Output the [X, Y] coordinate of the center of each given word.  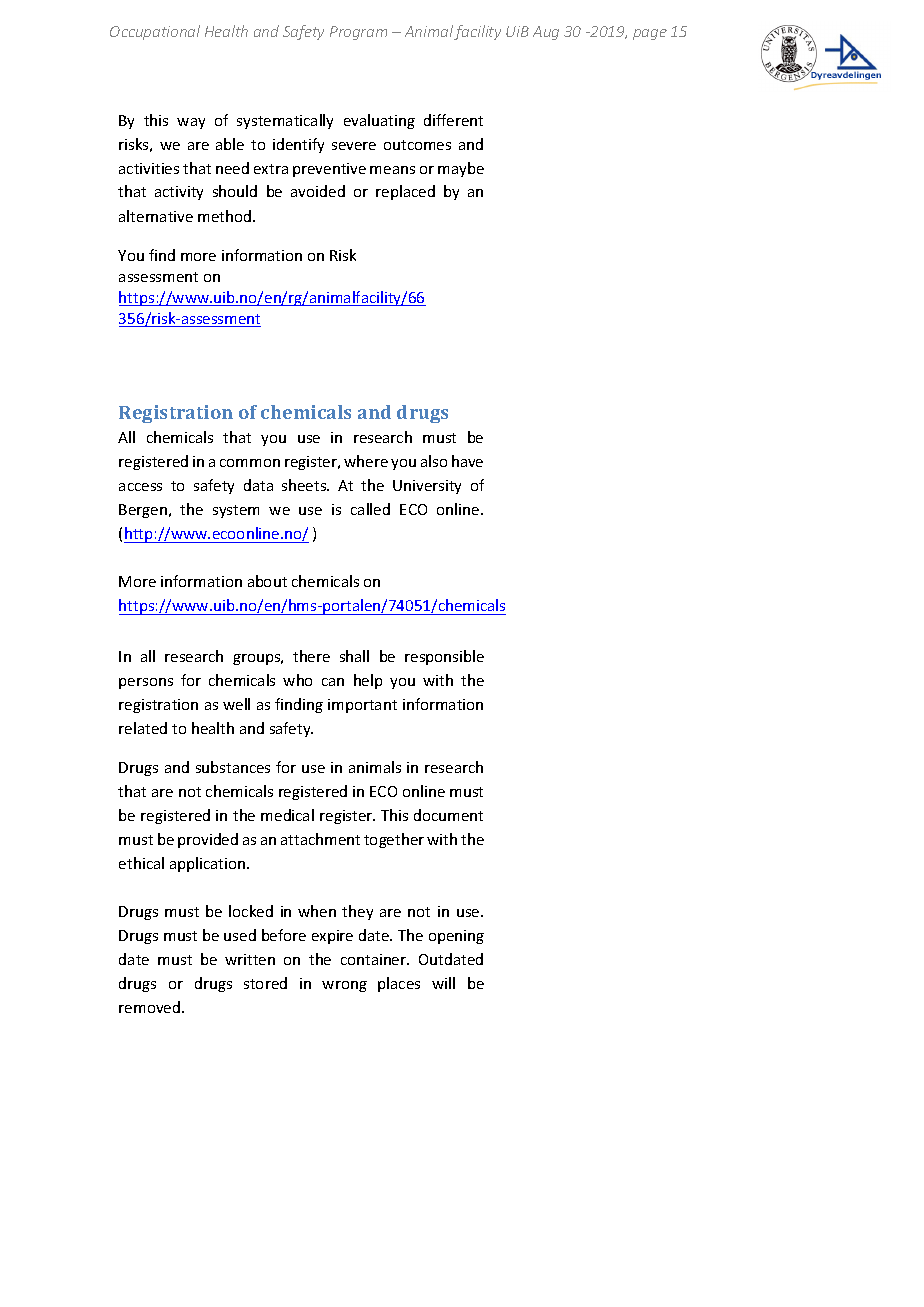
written [250, 959]
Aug [546, 33]
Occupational [155, 32]
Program [358, 33]
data [258, 485]
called [370, 509]
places [399, 984]
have [467, 461]
